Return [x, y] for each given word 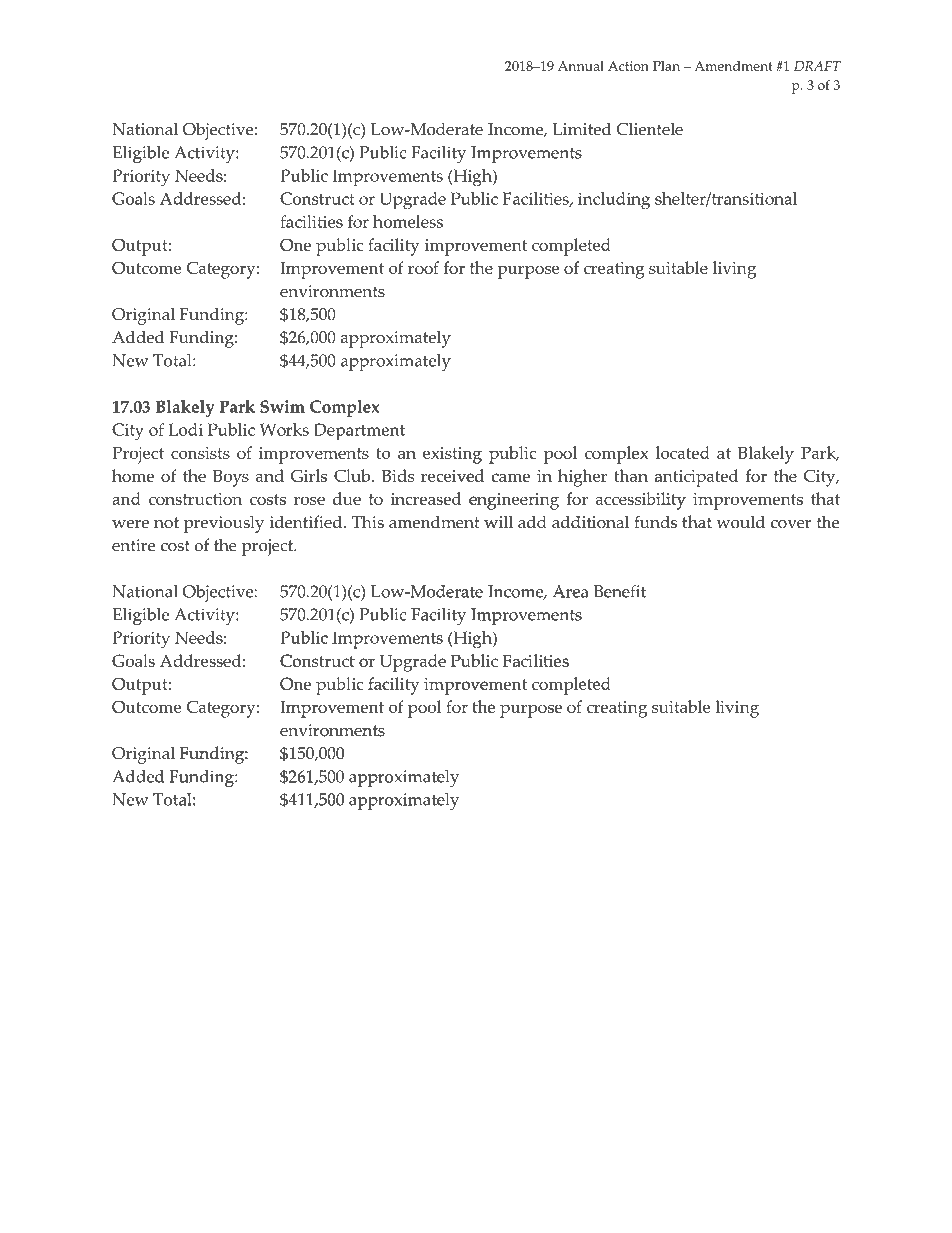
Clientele [650, 129]
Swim [282, 406]
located [683, 452]
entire [133, 545]
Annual [581, 65]
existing [452, 455]
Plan [666, 66]
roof [423, 267]
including [614, 201]
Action [628, 66]
